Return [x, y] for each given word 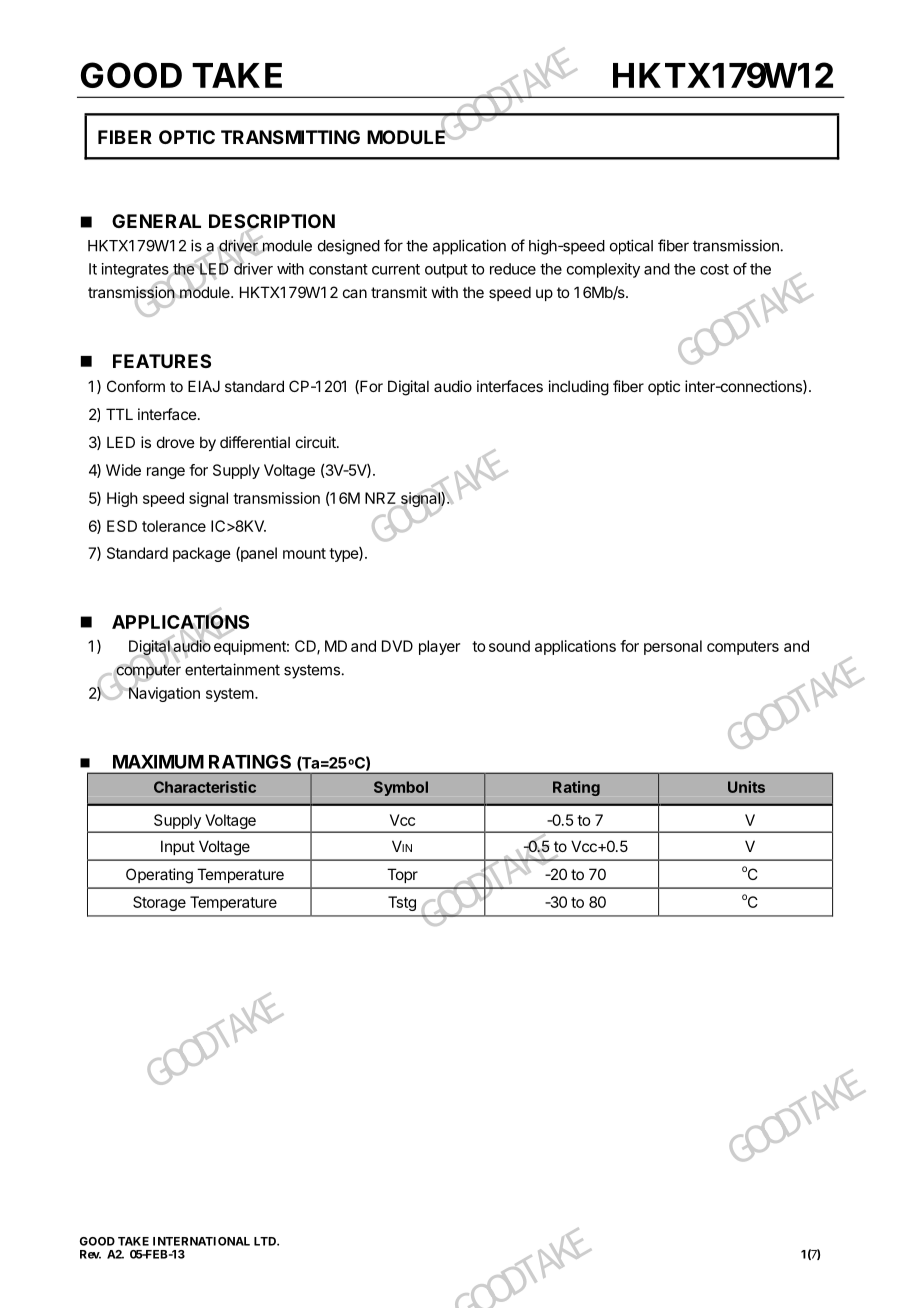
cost [714, 269]
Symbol [401, 788]
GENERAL [156, 221]
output [446, 271]
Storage [159, 903]
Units [746, 787]
